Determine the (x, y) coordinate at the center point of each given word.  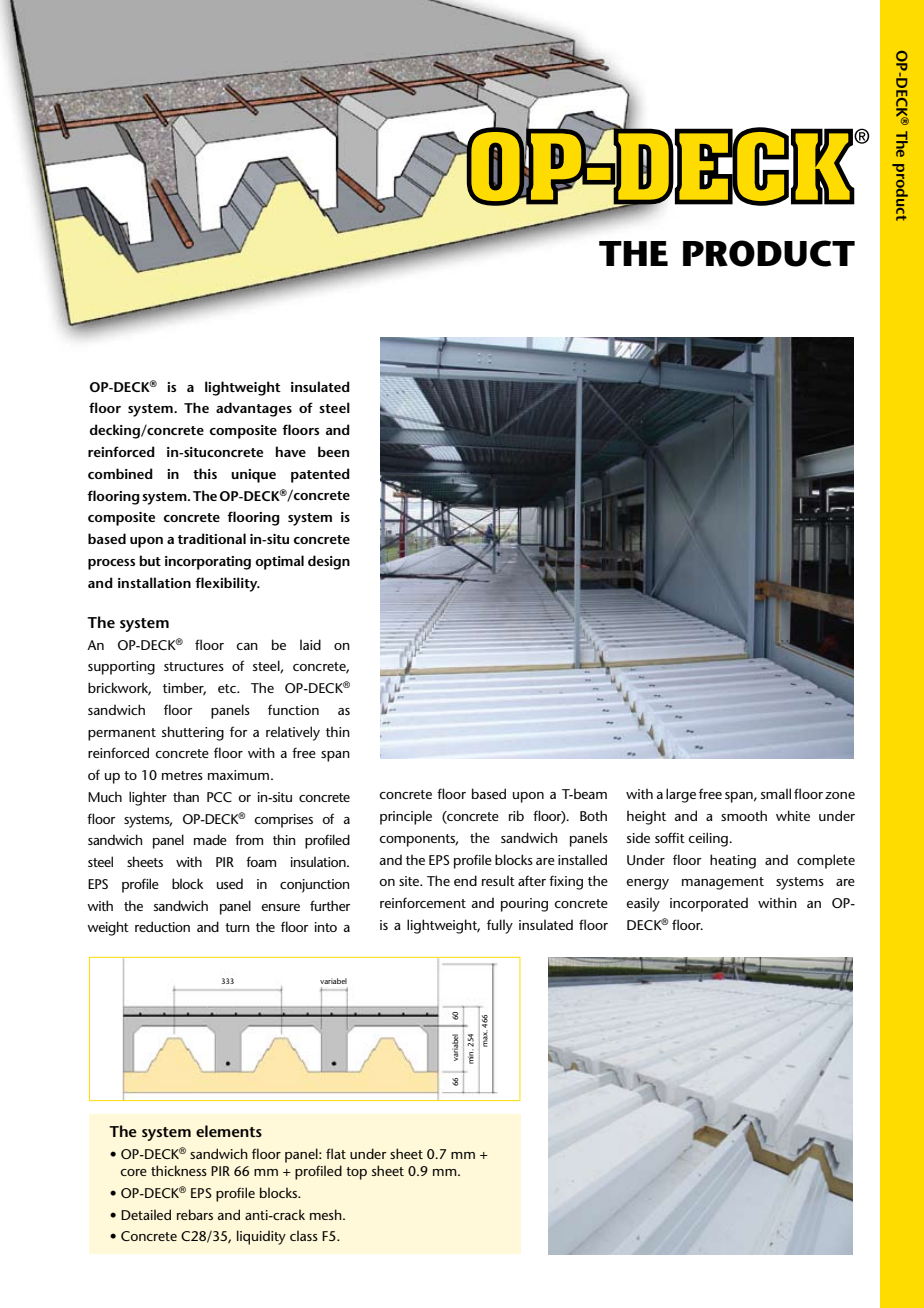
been (333, 451)
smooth (744, 815)
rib (516, 815)
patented (320, 475)
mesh (327, 1214)
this (205, 473)
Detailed (146, 1214)
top (356, 1173)
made (210, 839)
